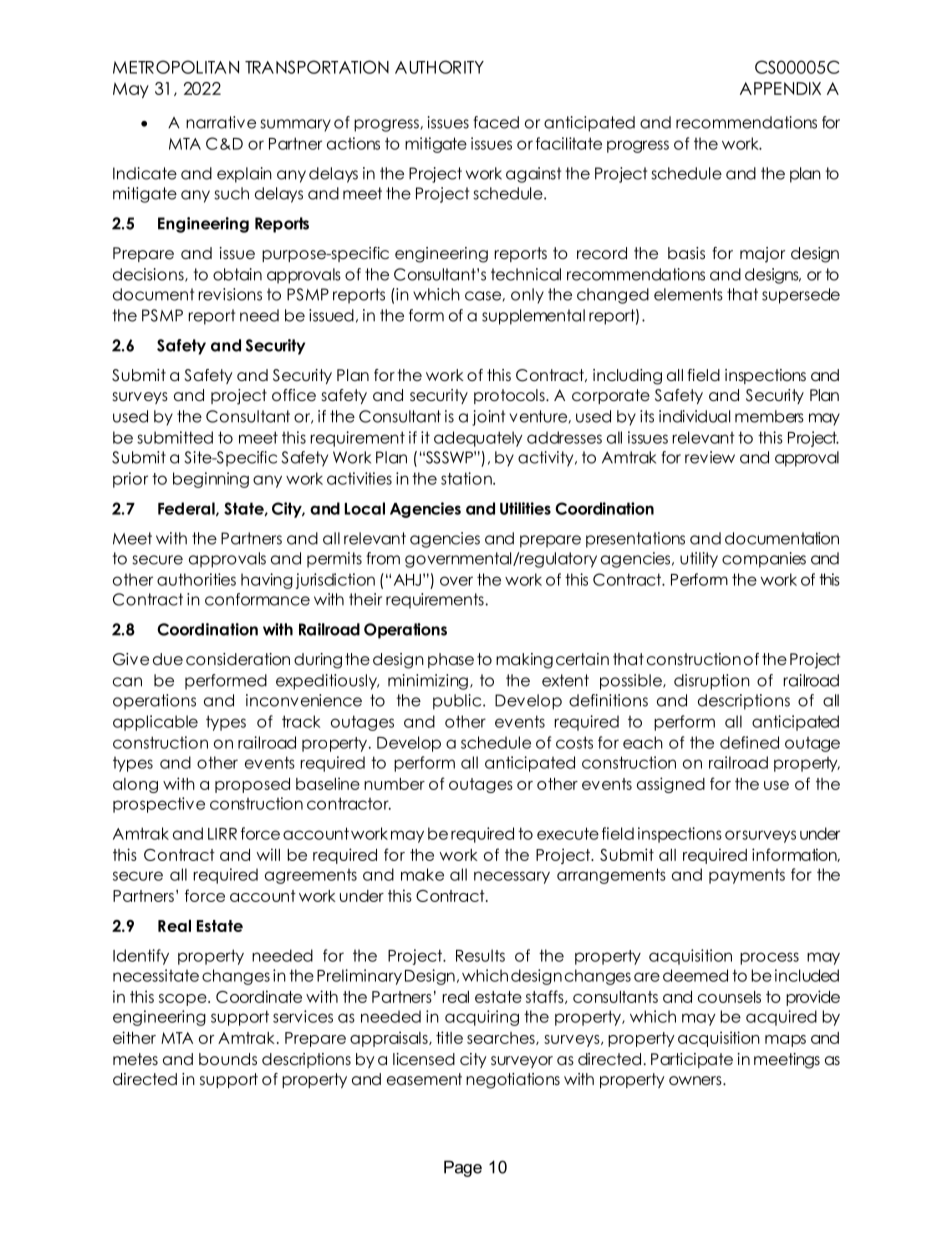  Describe the element at coordinates (780, 88) in the page. I see `APPENDIX` at that location.
